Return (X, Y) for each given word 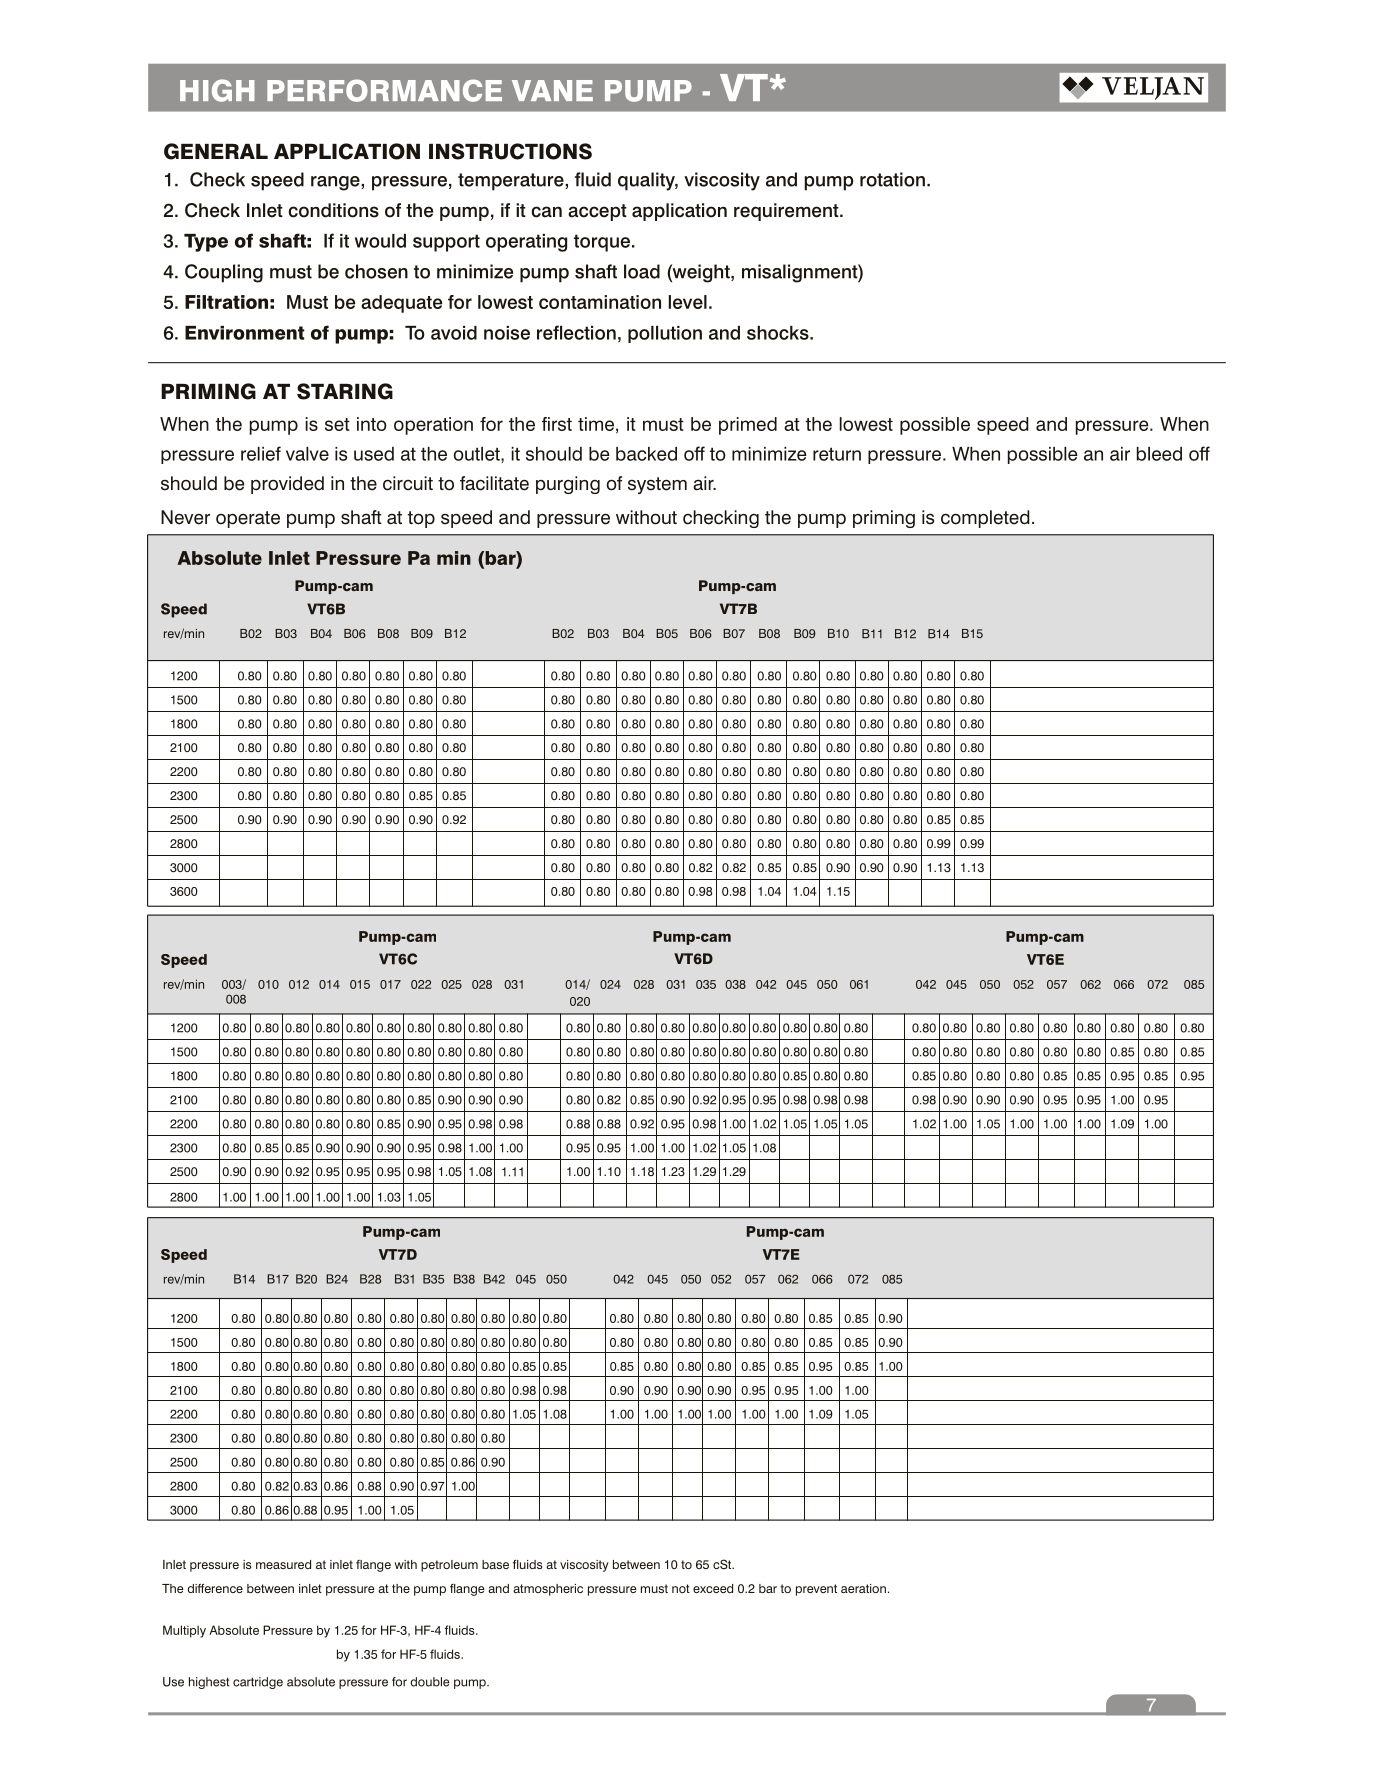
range (336, 183)
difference (215, 1588)
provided (287, 485)
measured (283, 1564)
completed (985, 519)
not (681, 1588)
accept (597, 212)
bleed (1159, 454)
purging (568, 485)
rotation (892, 179)
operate (248, 519)
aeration (863, 1588)
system (657, 485)
